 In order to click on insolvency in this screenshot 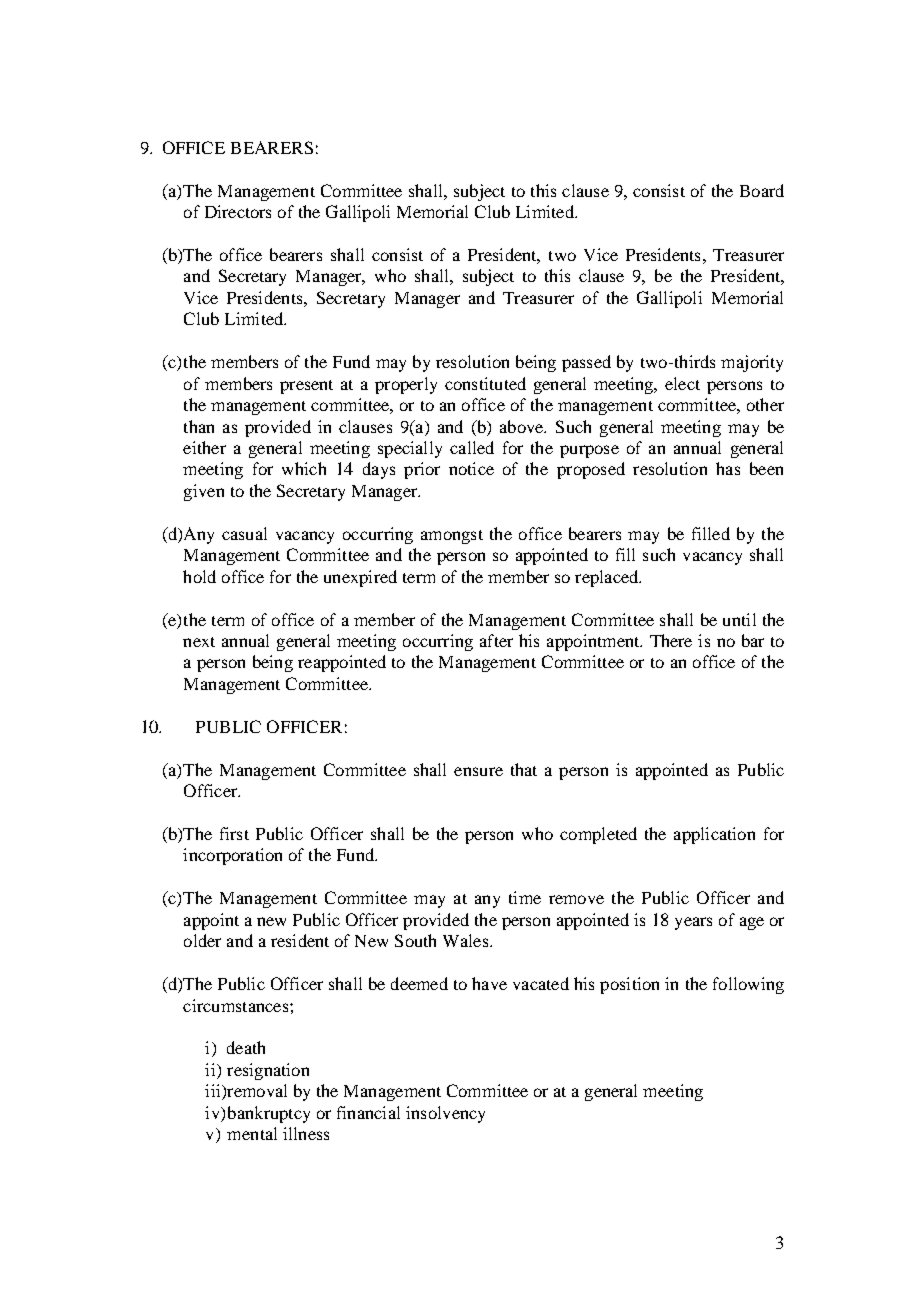, I will do `click(445, 1114)`.
